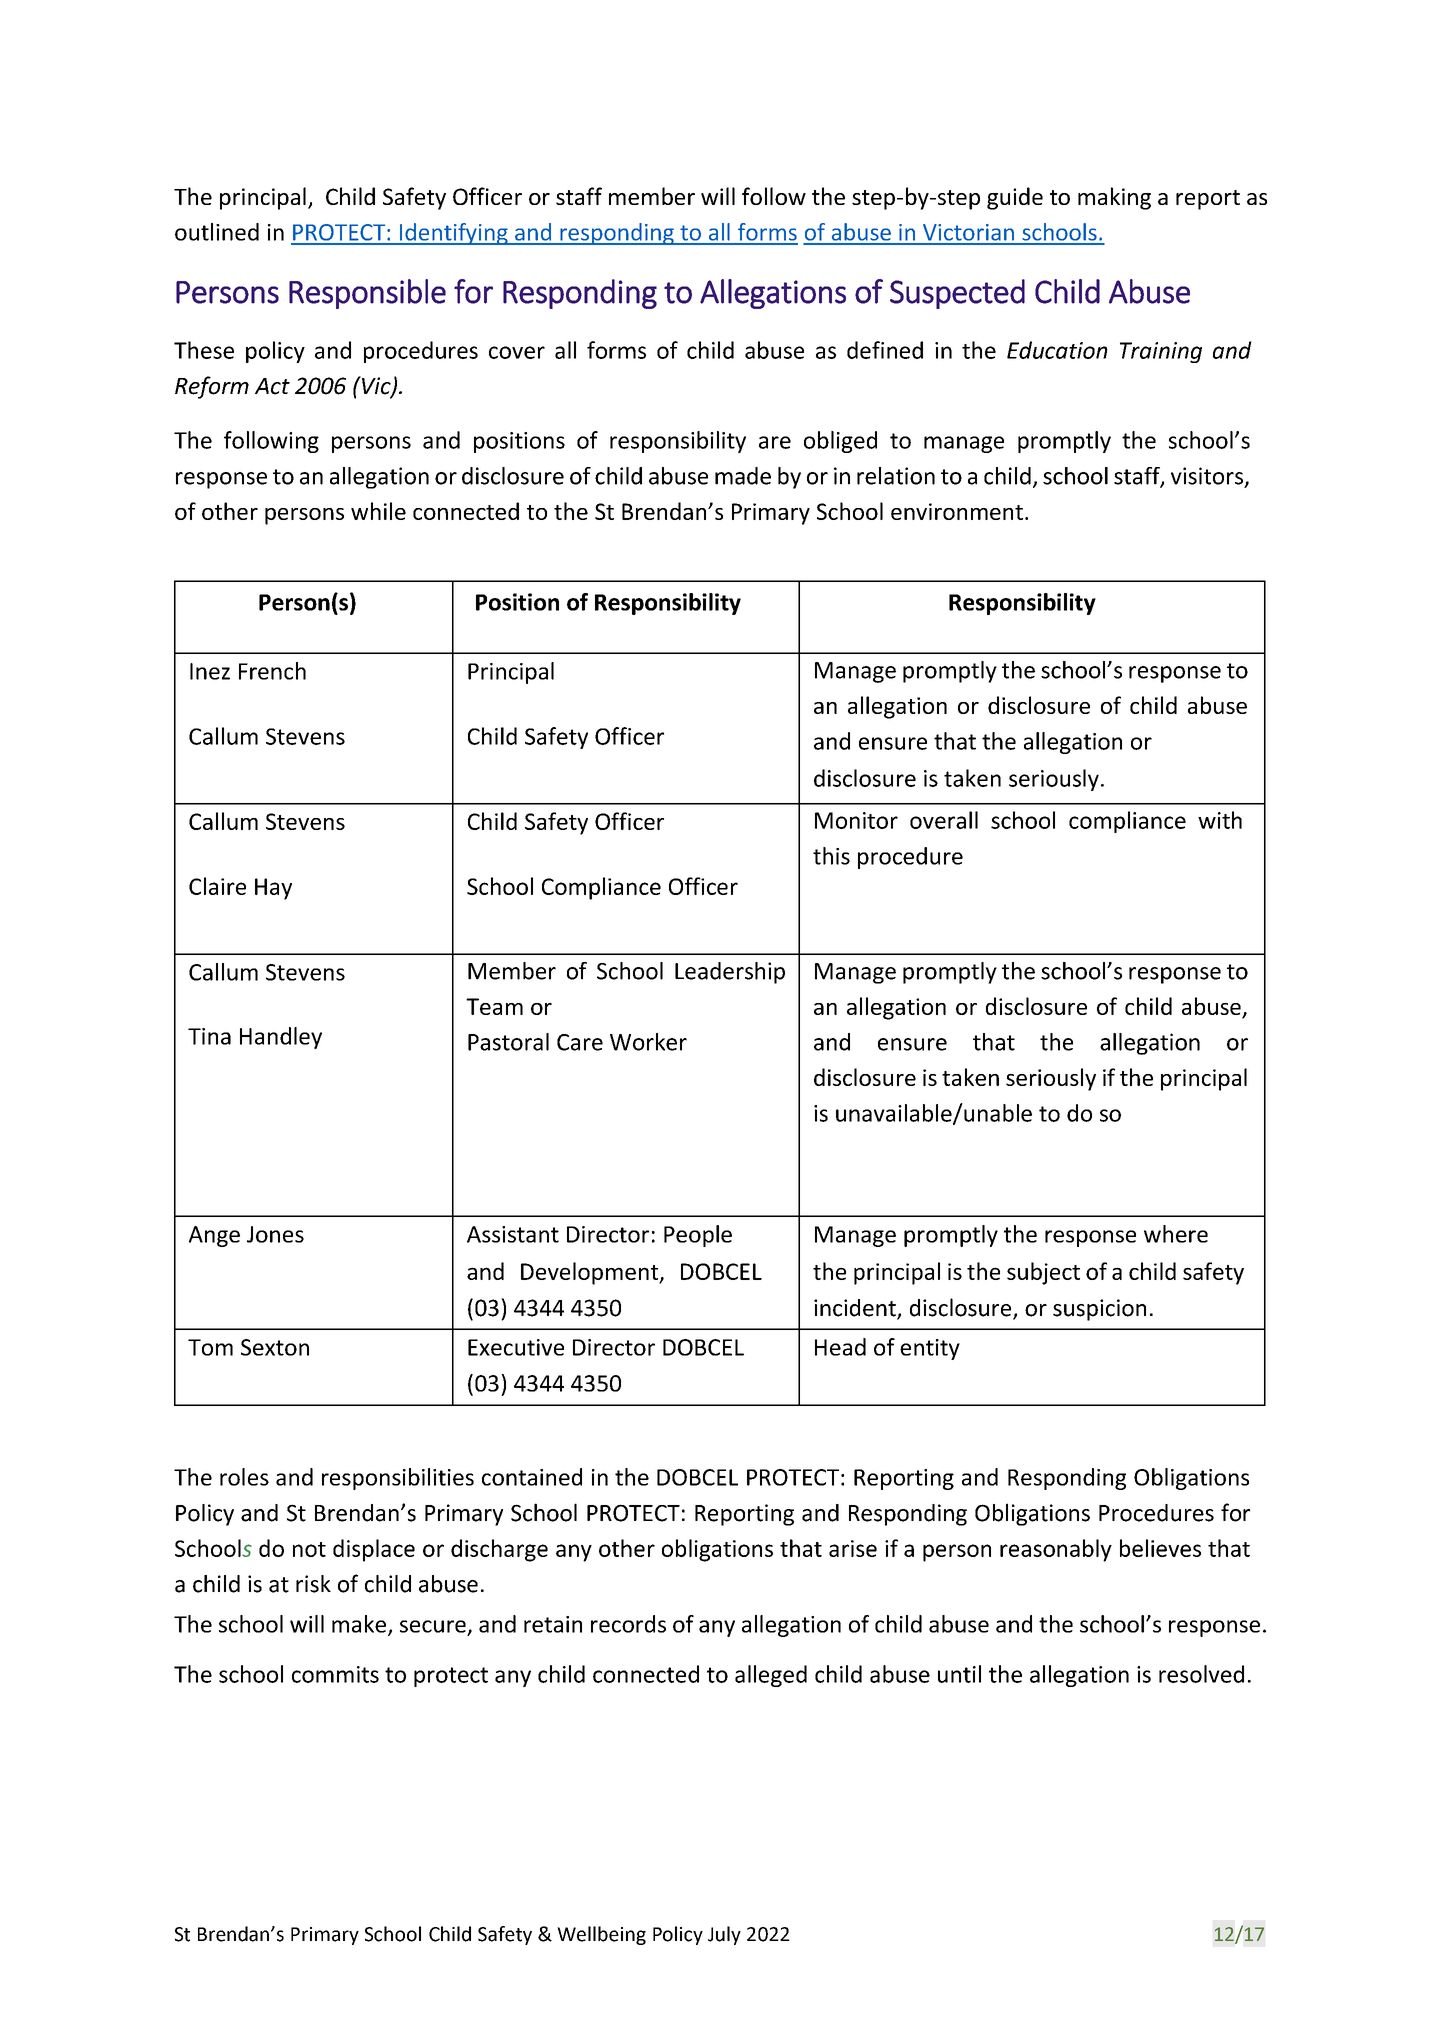 Image resolution: width=1439 pixels, height=2034 pixels. What do you see at coordinates (885, 350) in the page?
I see `defined` at bounding box center [885, 350].
